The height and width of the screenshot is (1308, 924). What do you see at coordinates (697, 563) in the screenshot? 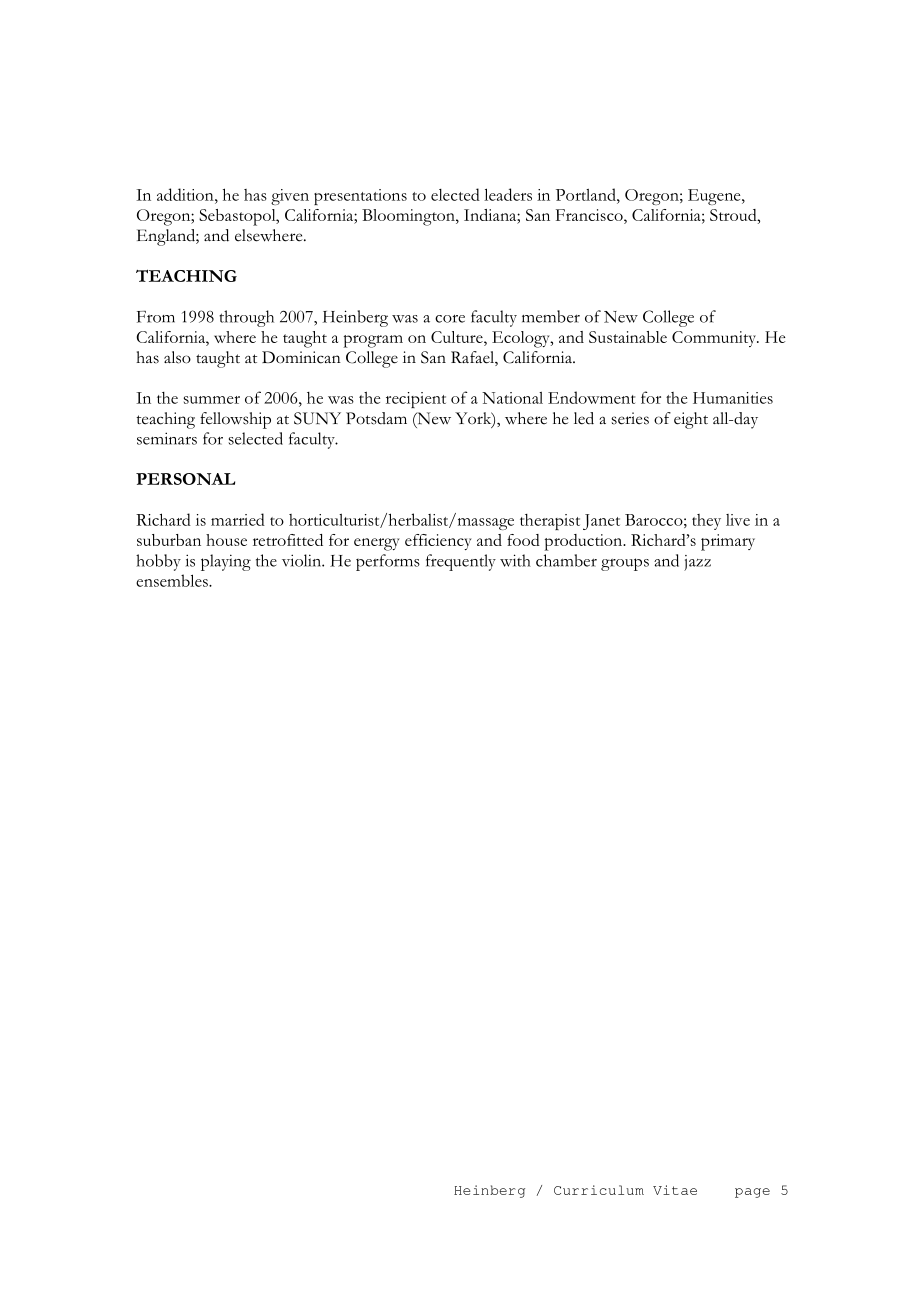
I see `jazz` at bounding box center [697, 563].
